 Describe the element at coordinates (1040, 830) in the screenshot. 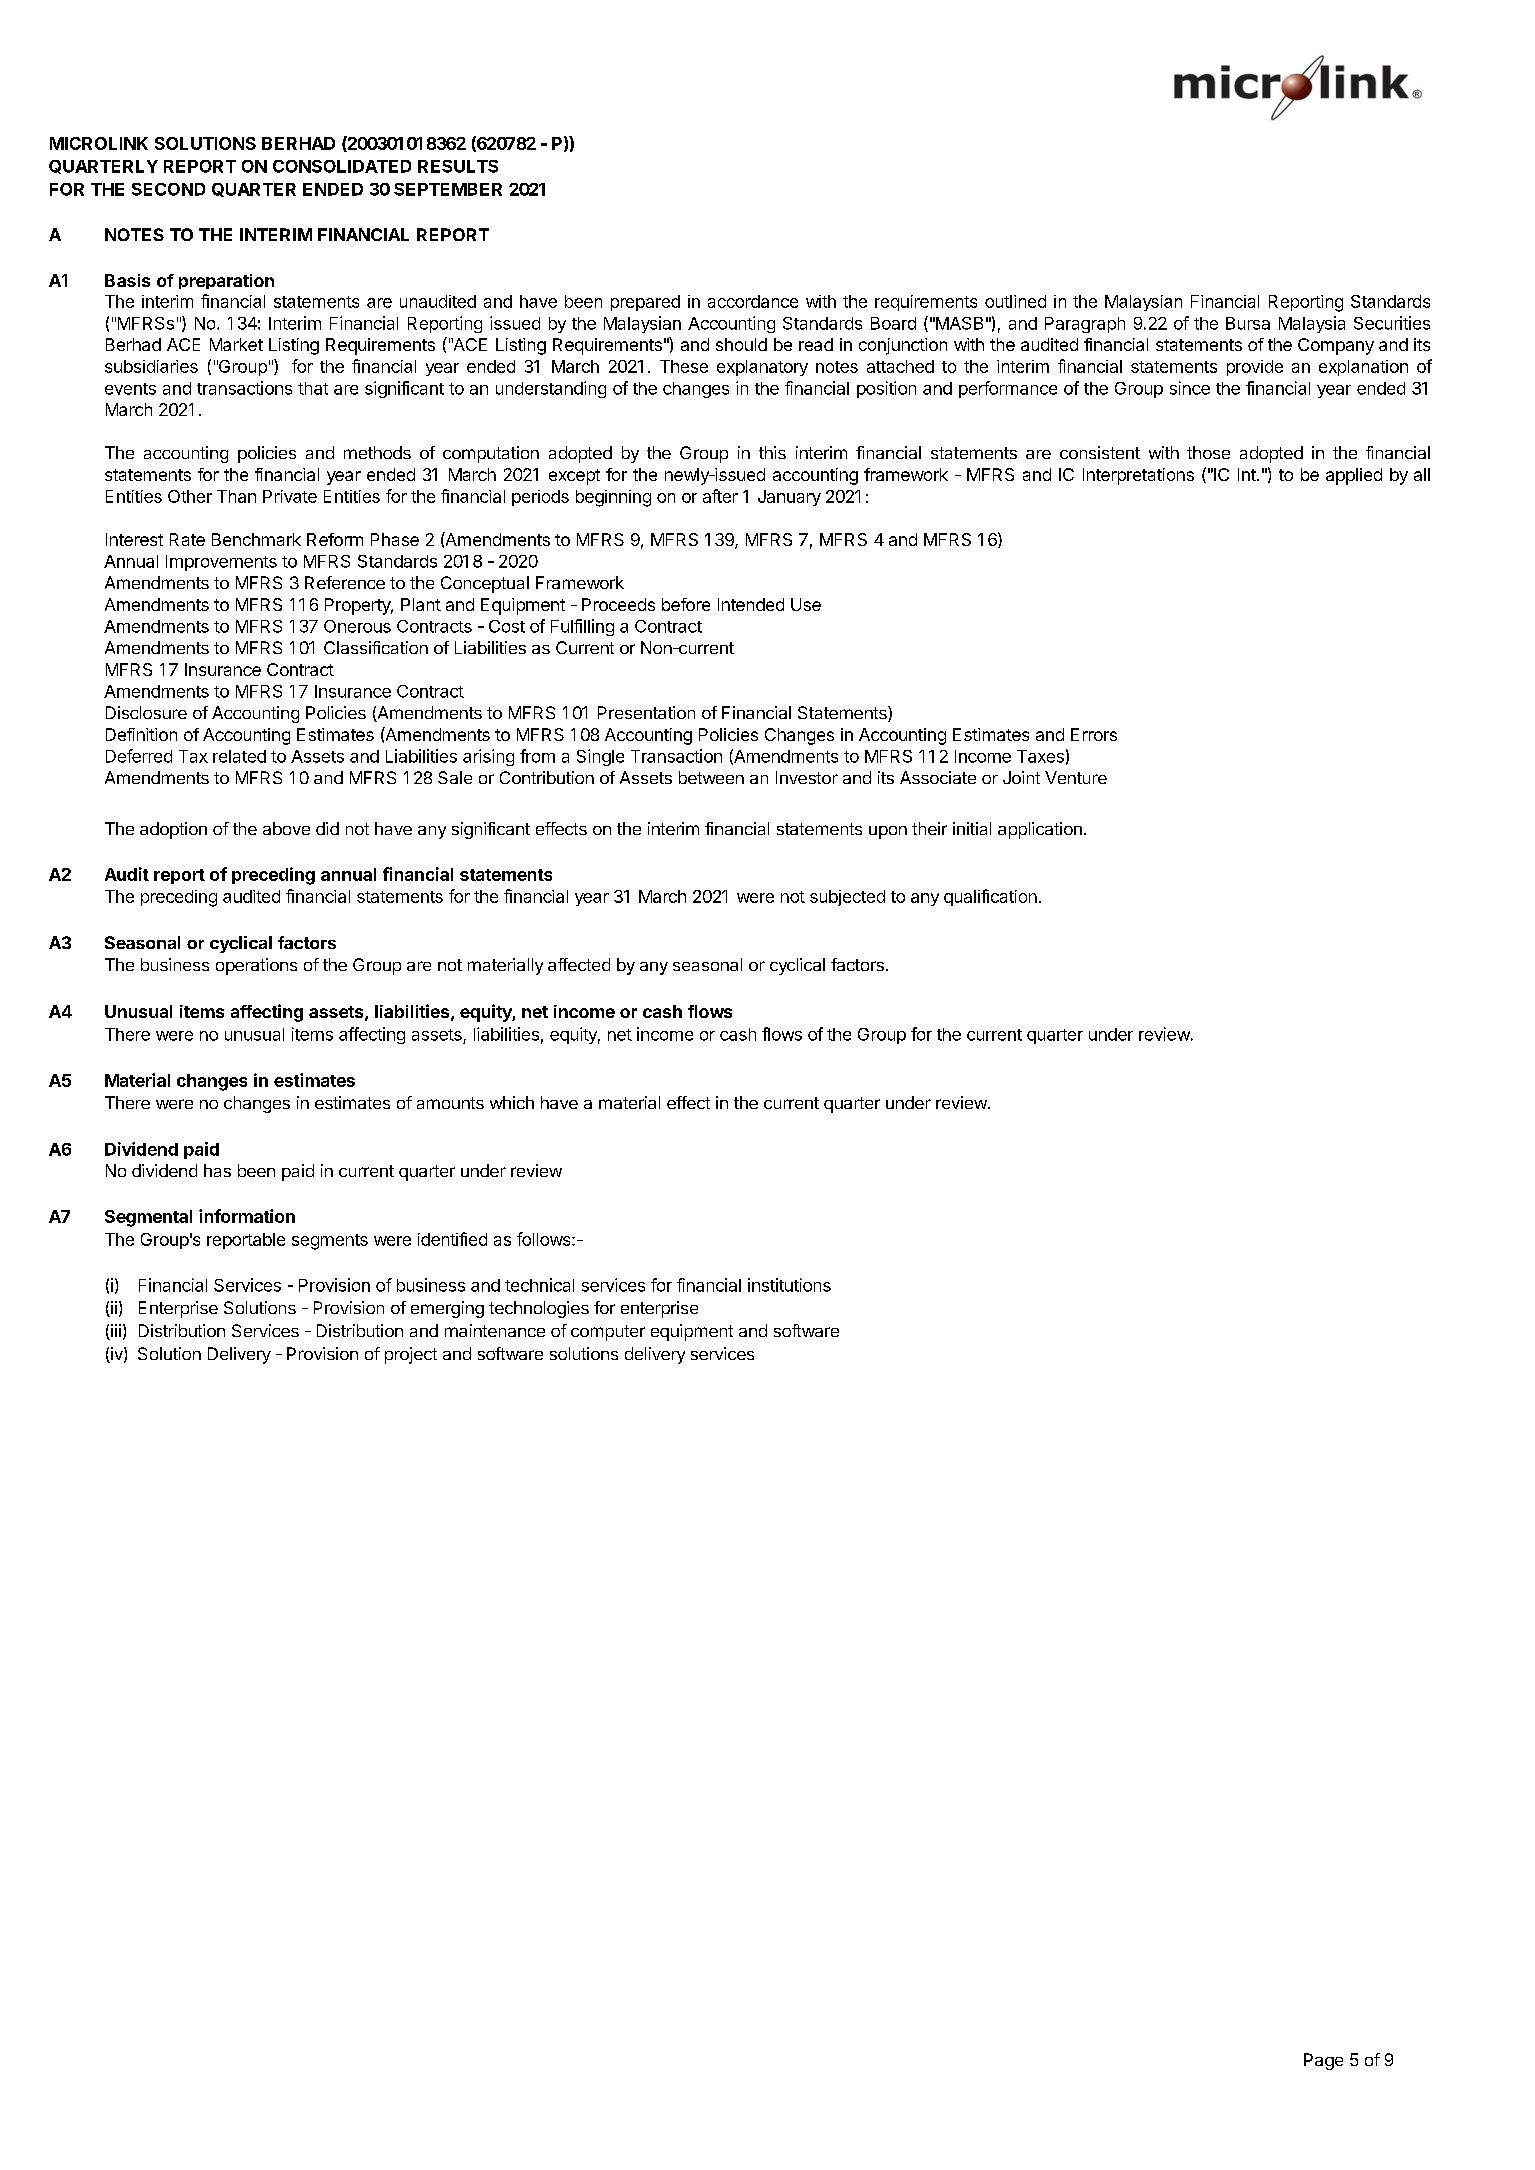

I see `application` at that location.
